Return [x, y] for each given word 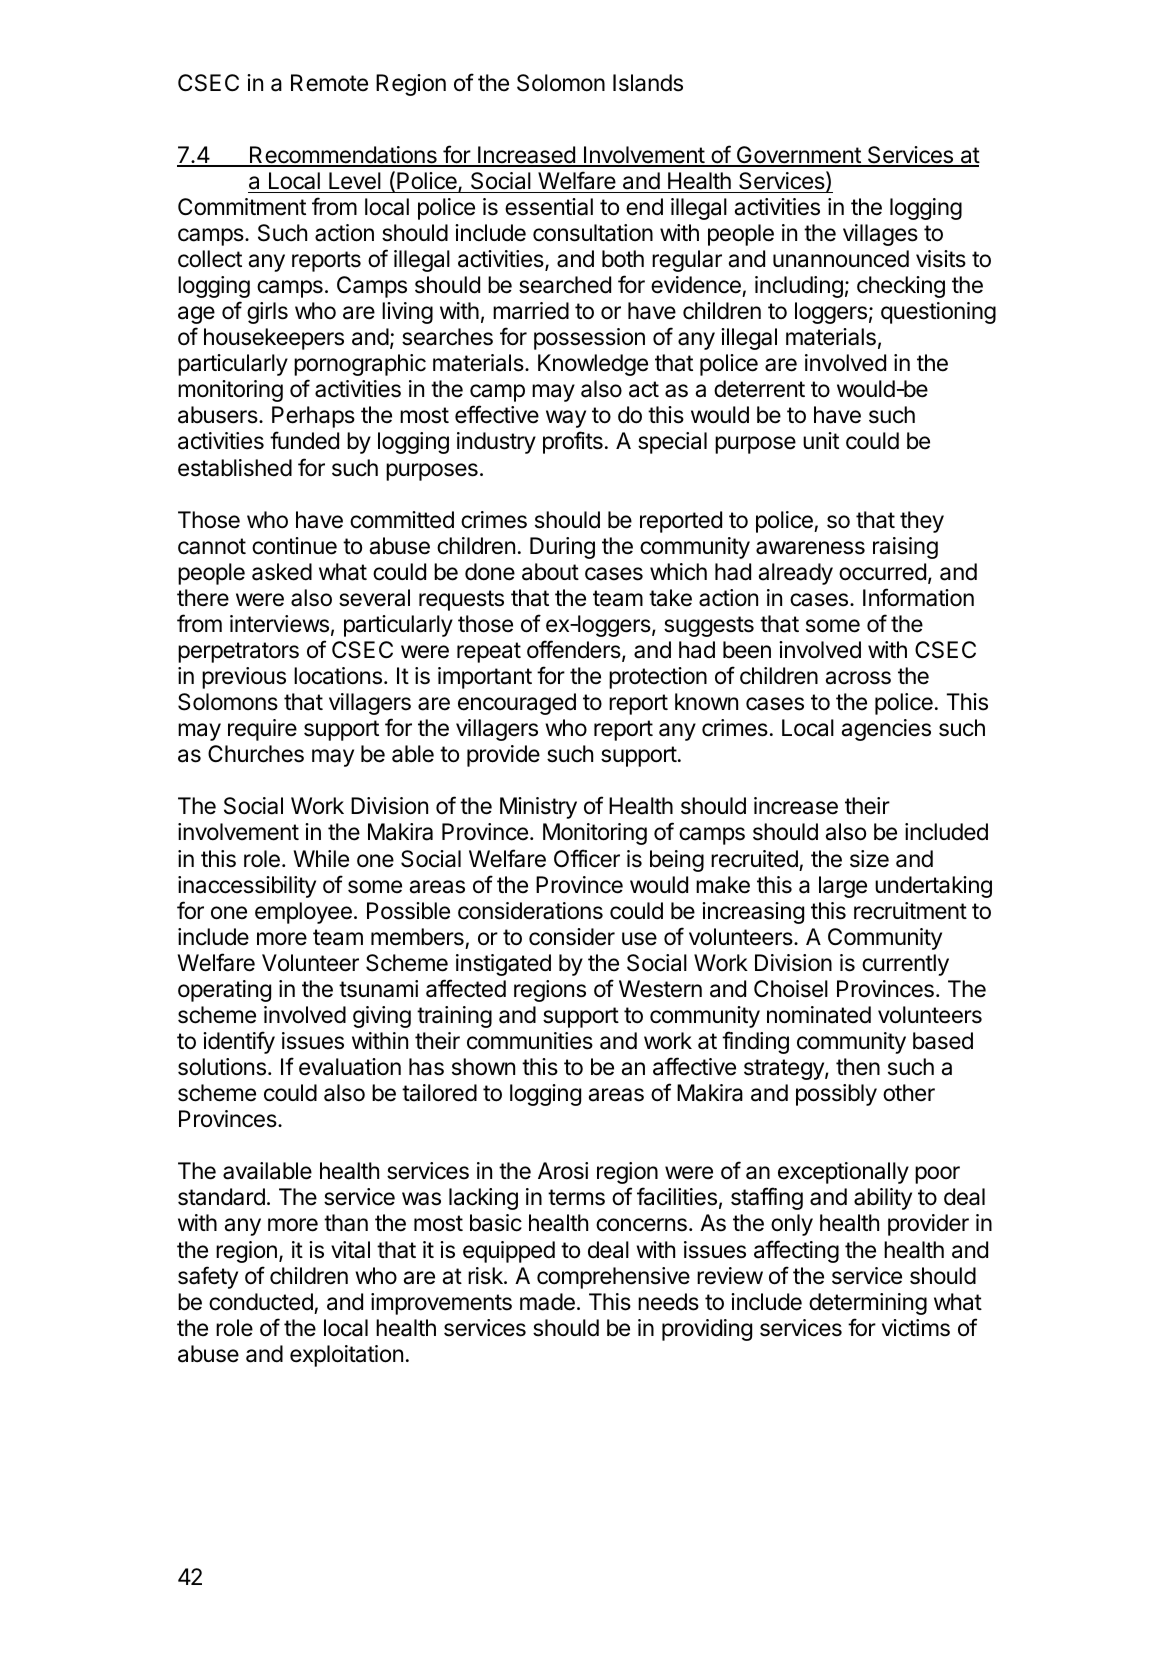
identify [239, 1042]
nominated [819, 1015]
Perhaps [313, 417]
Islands [648, 83]
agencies [886, 730]
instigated [503, 965]
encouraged [517, 704]
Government [798, 156]
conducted [261, 1302]
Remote [329, 83]
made [547, 1302]
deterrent [759, 389]
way [566, 419]
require [262, 730]
